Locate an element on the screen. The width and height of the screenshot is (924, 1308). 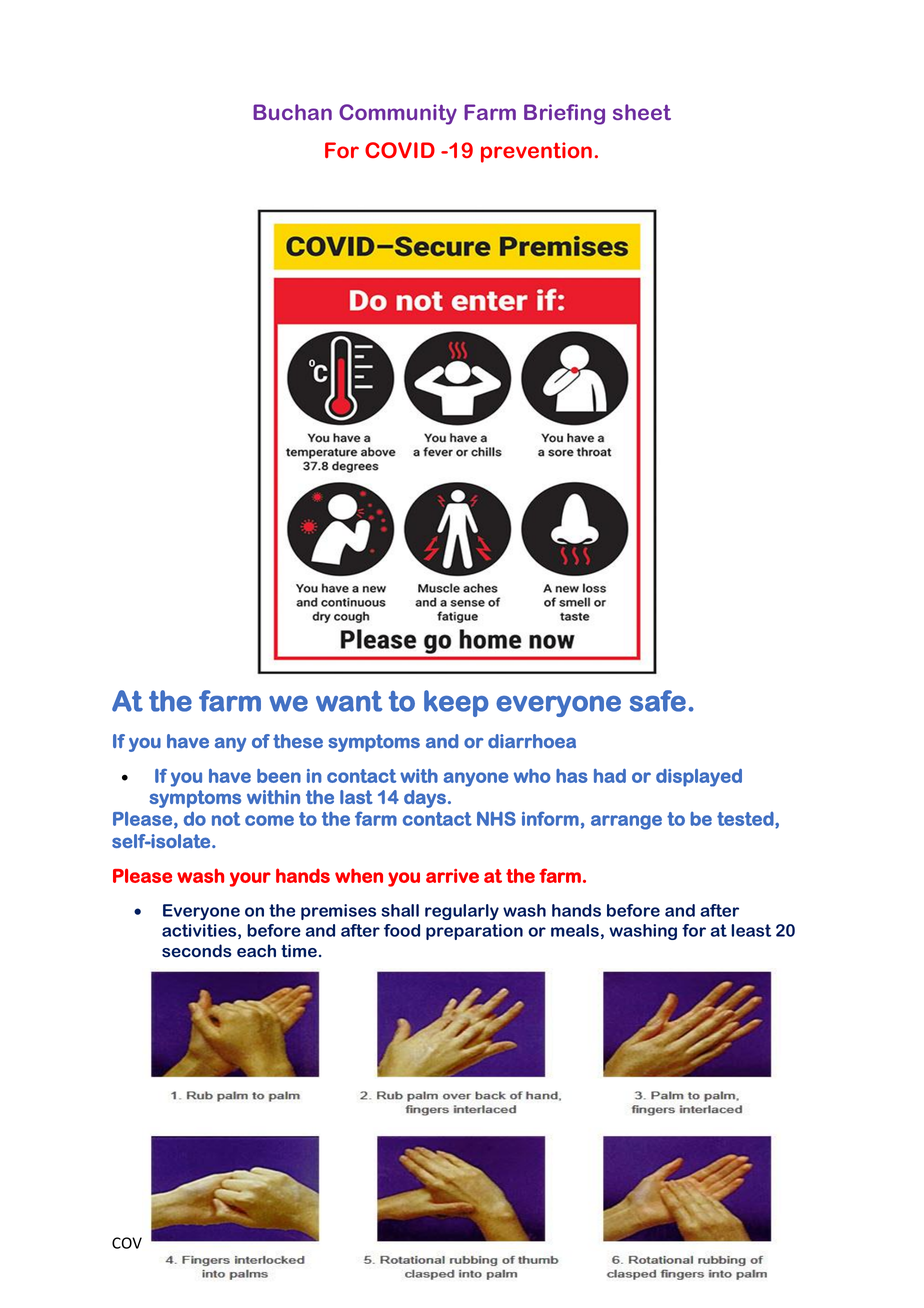
keep is located at coordinates (456, 703).
